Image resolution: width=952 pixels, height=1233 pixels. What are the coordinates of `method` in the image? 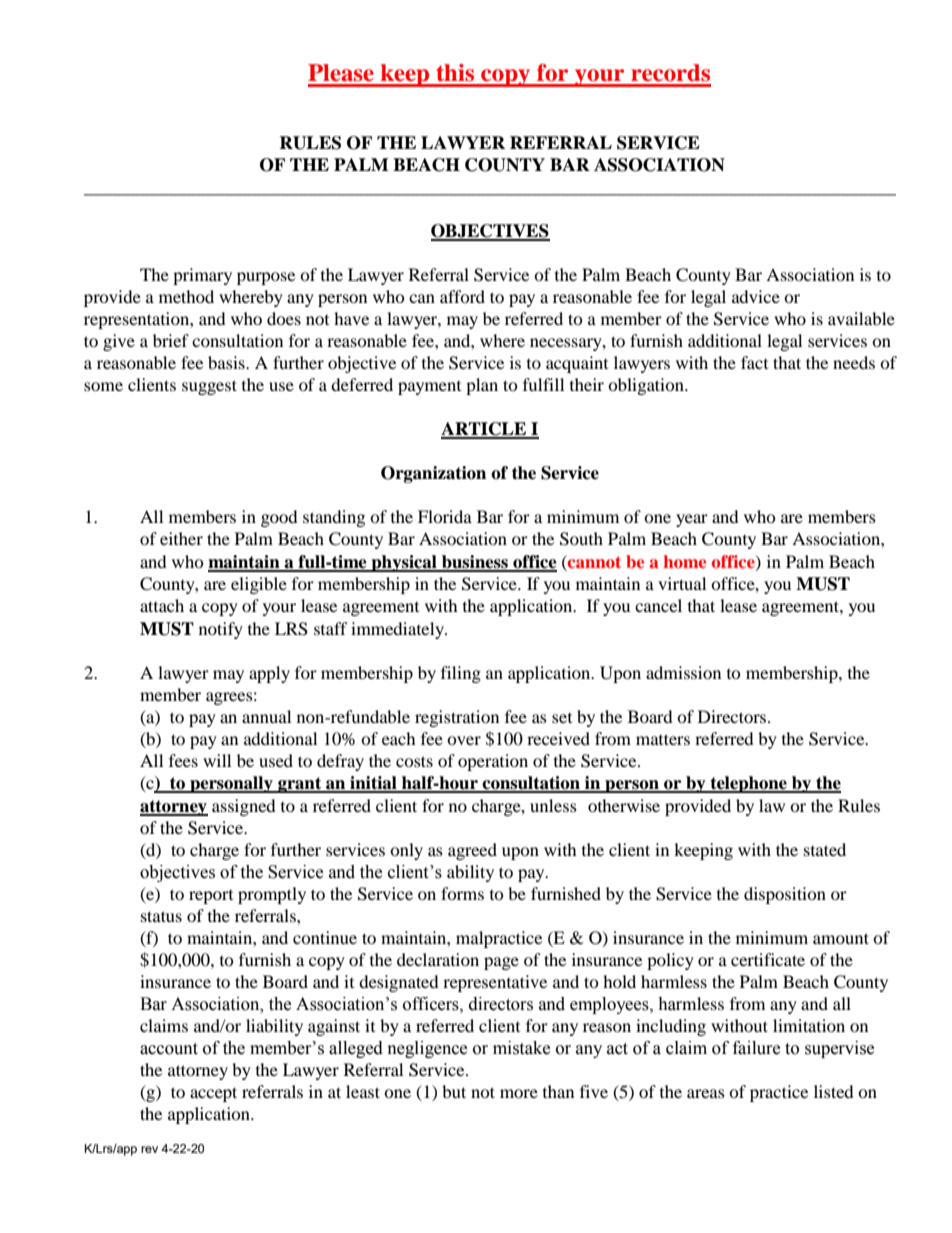 It's located at (186, 296).
